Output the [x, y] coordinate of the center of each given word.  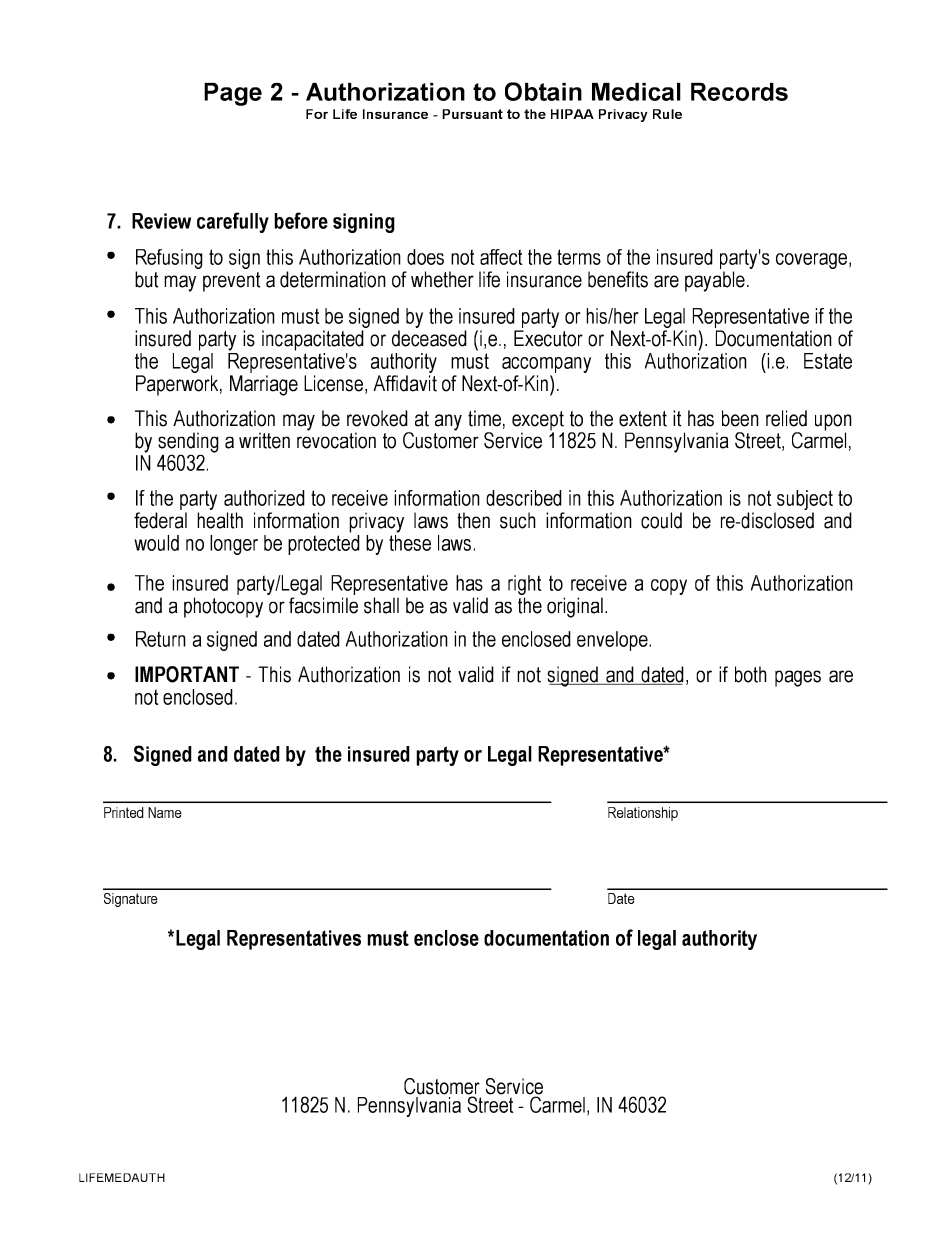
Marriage [264, 385]
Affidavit [405, 383]
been [740, 418]
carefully [233, 222]
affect [501, 257]
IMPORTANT [187, 674]
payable [717, 281]
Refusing [169, 260]
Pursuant [472, 114]
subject [804, 501]
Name [165, 812]
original [577, 607]
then [473, 520]
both [751, 674]
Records [739, 92]
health [220, 520]
